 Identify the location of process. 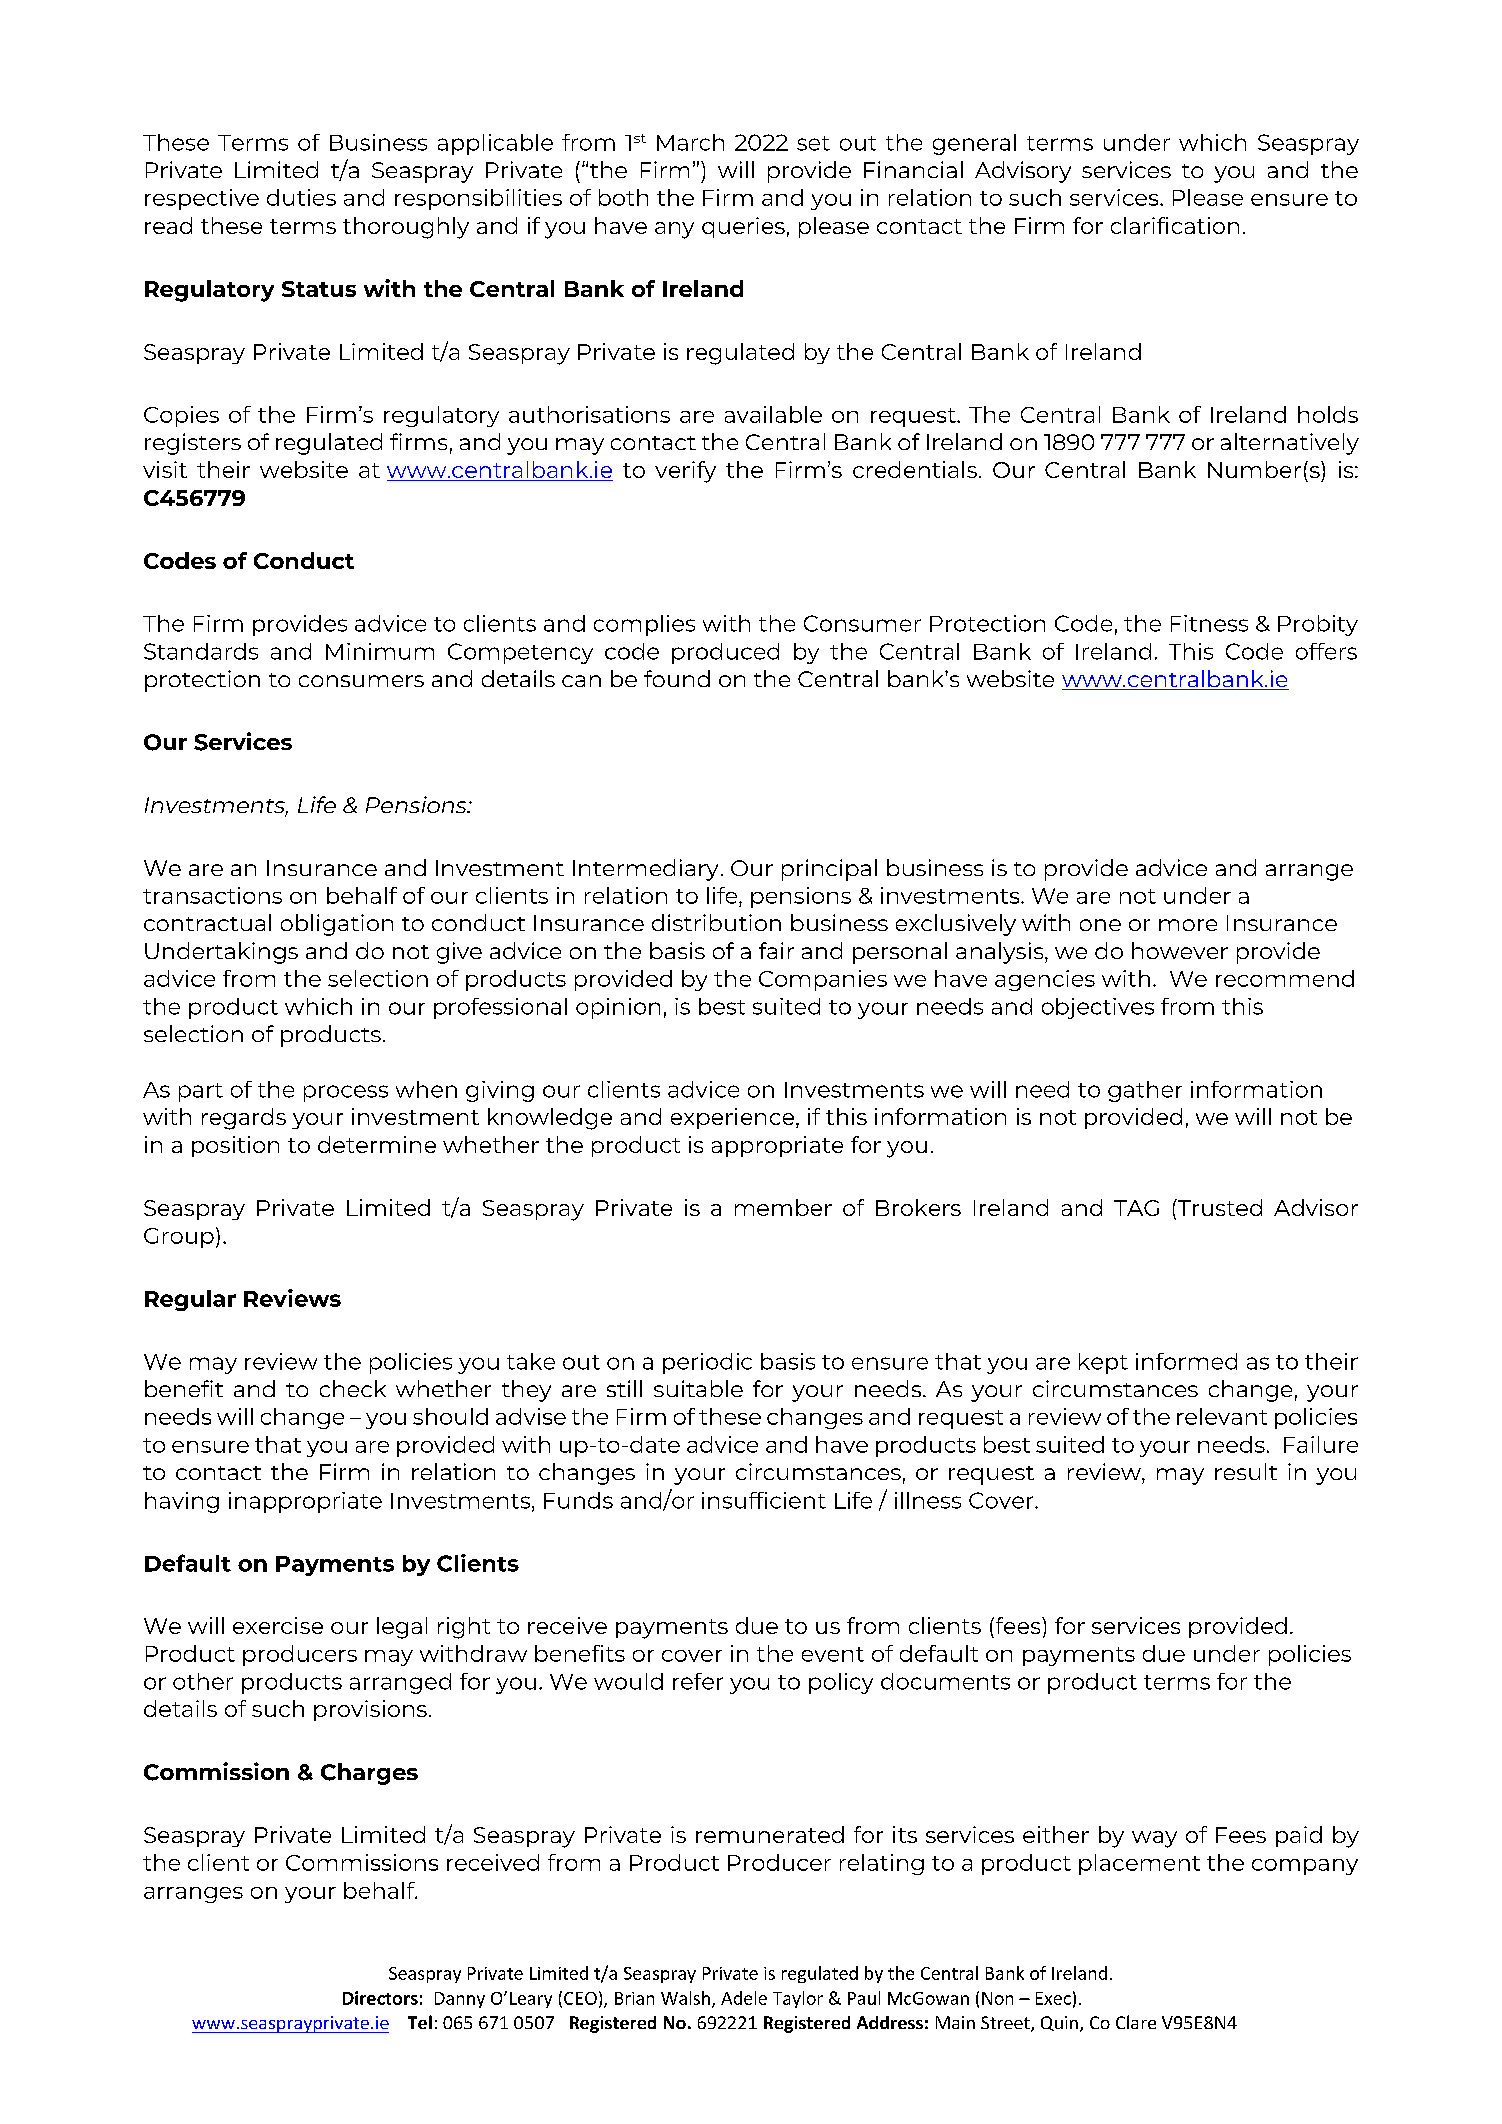
(346, 1093).
